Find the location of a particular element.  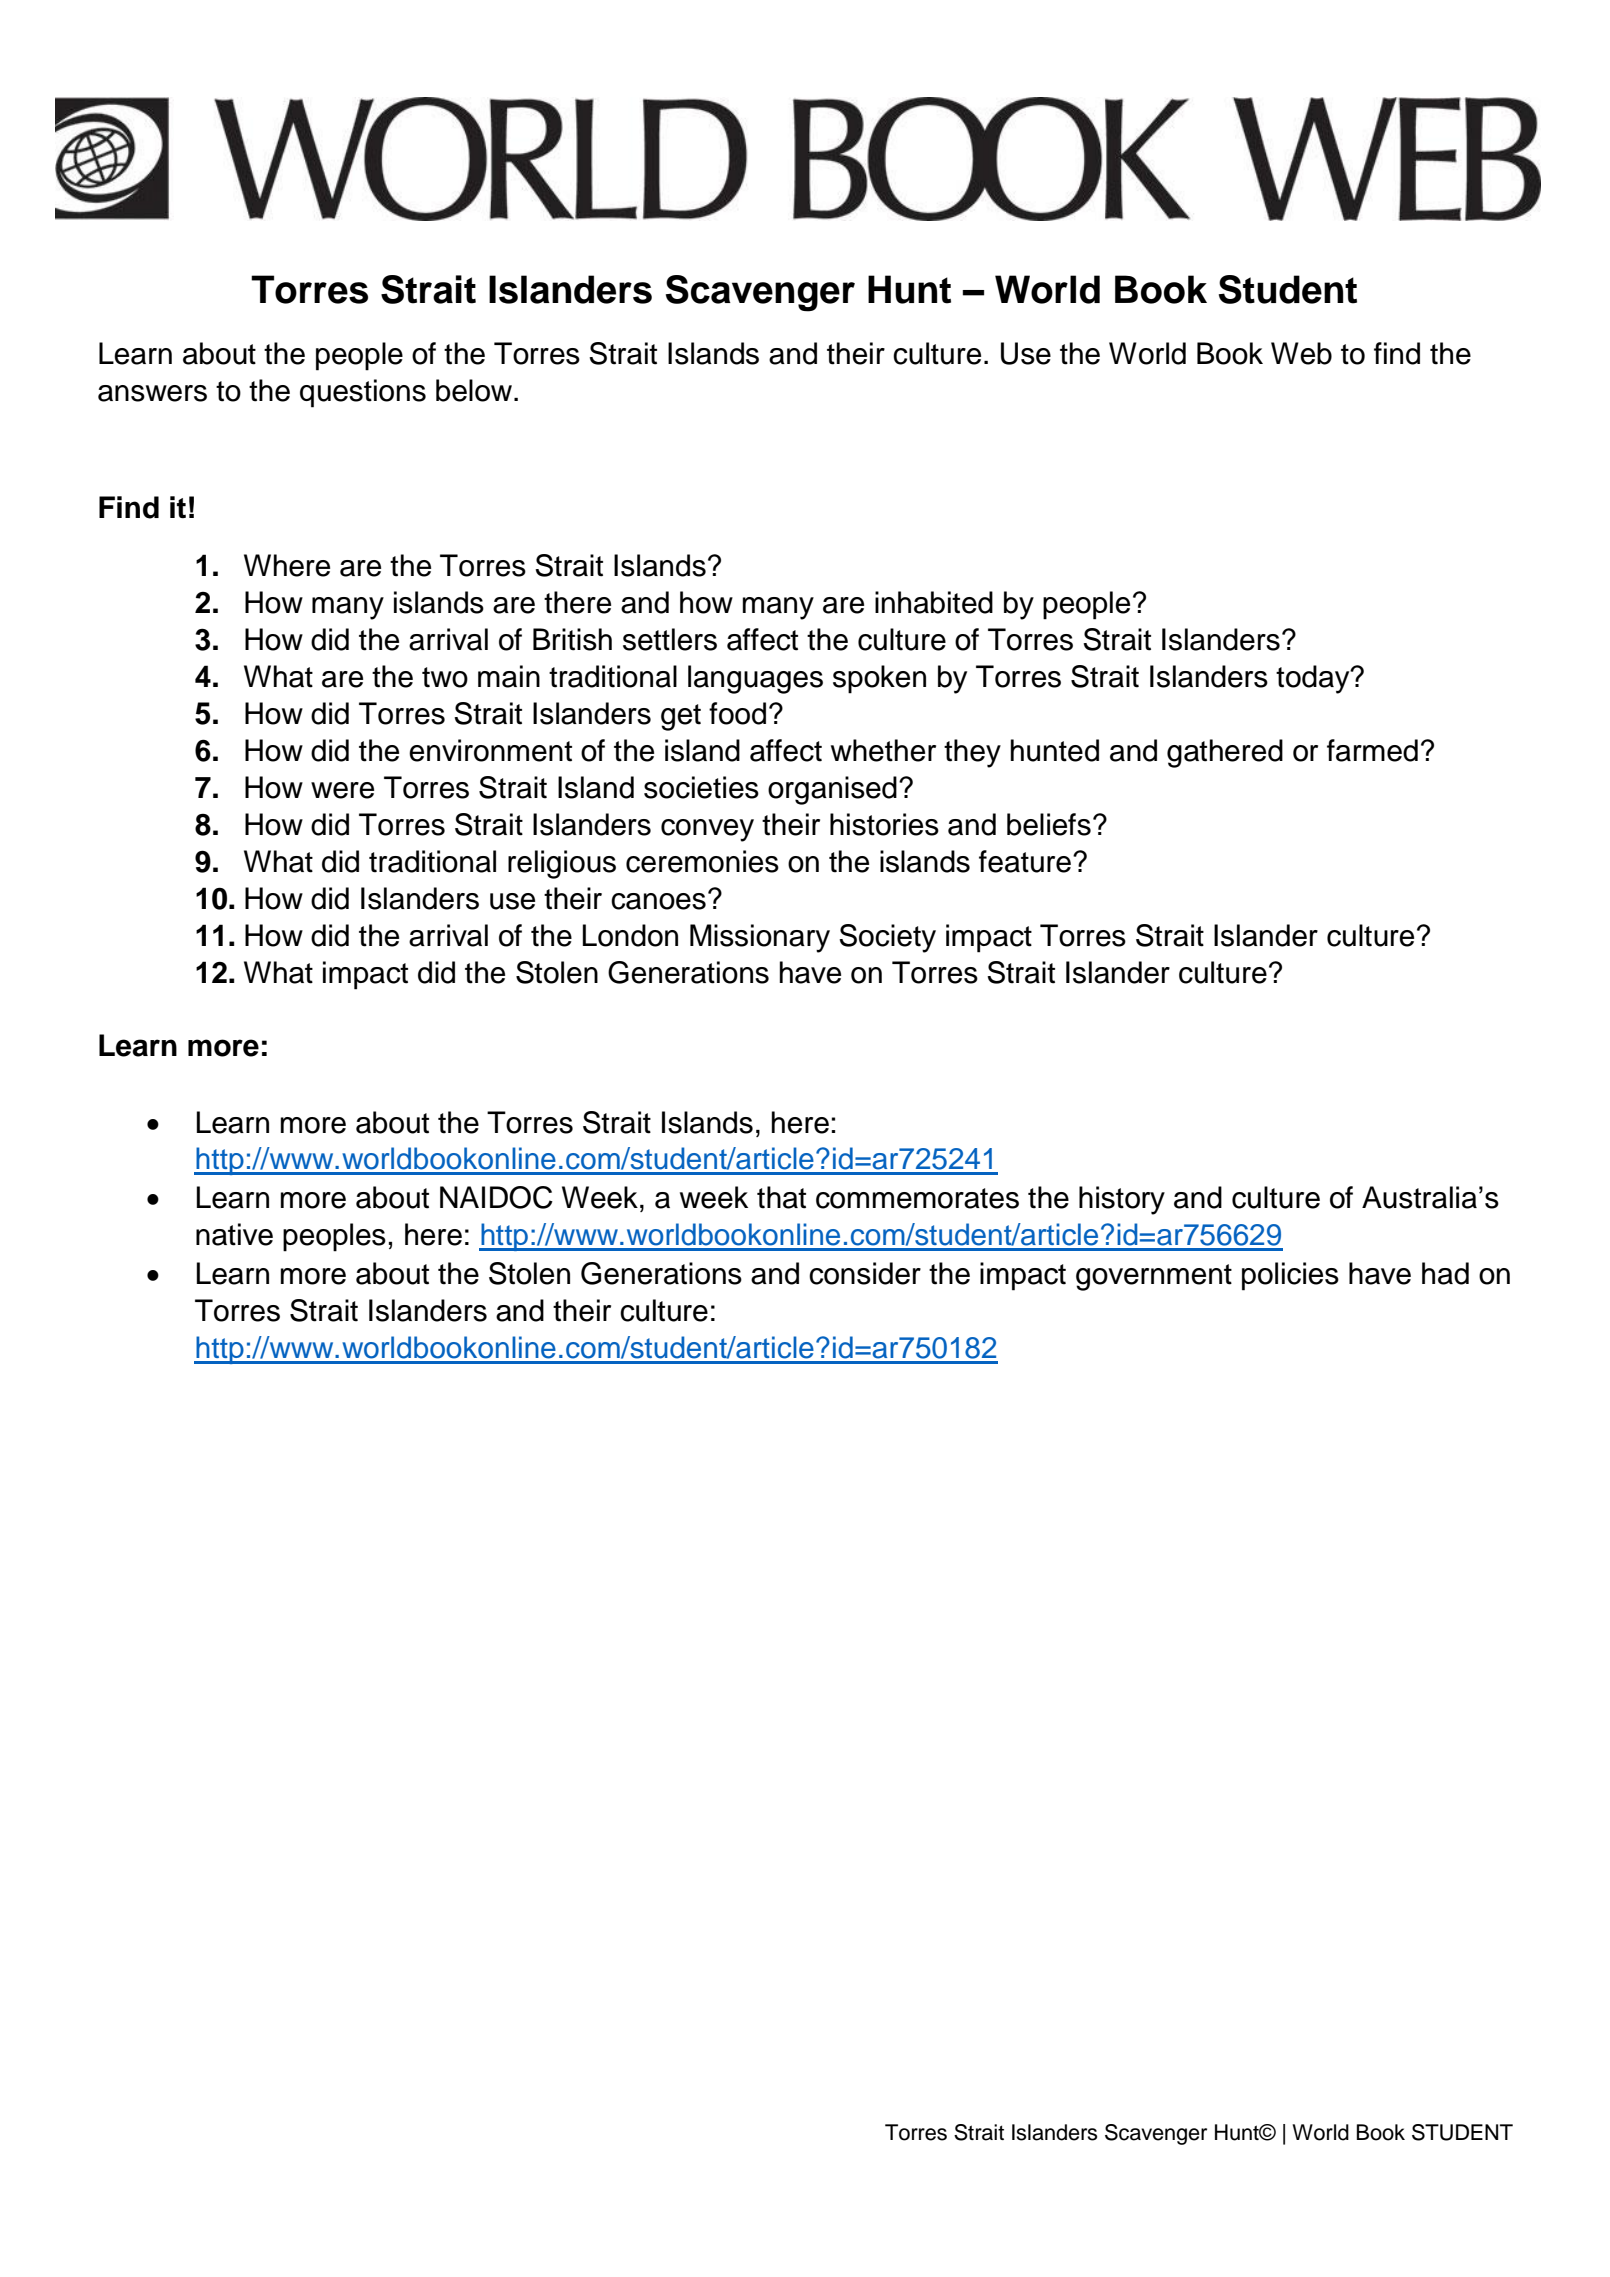

consider is located at coordinates (865, 1273).
